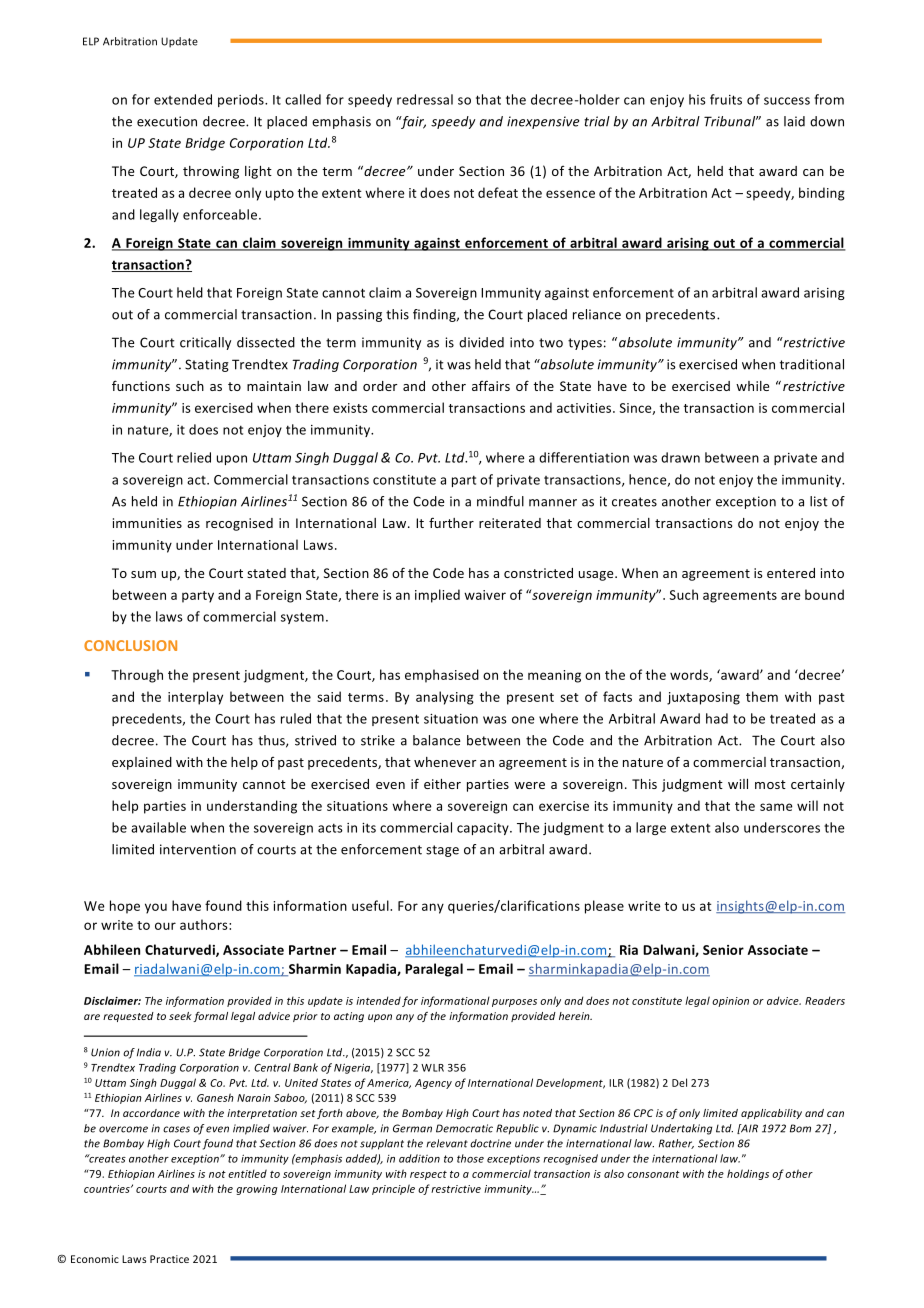 Image resolution: width=924 pixels, height=1308 pixels. I want to click on them, so click(762, 696).
